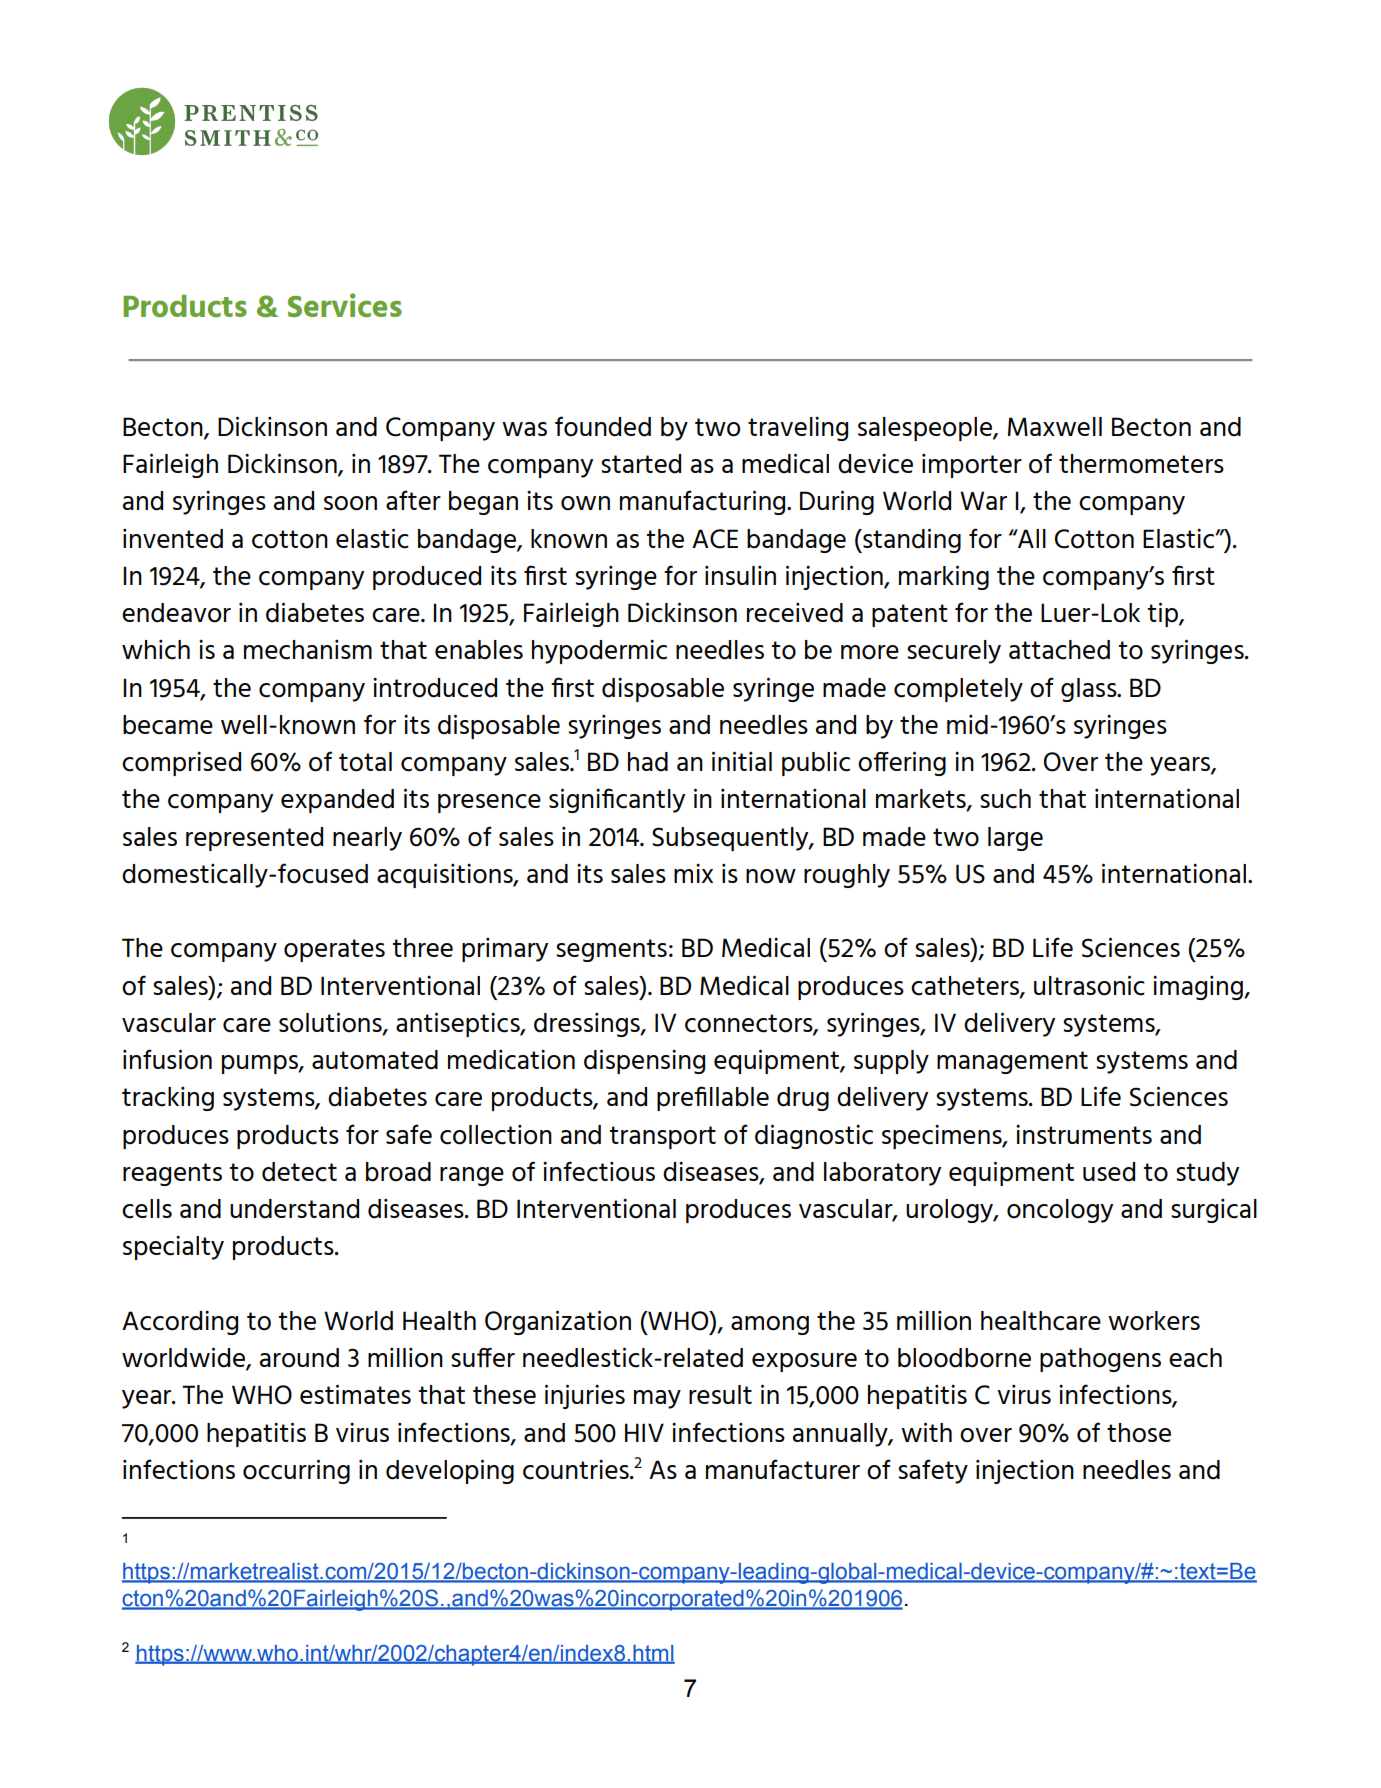  I want to click on those, so click(1139, 1433).
